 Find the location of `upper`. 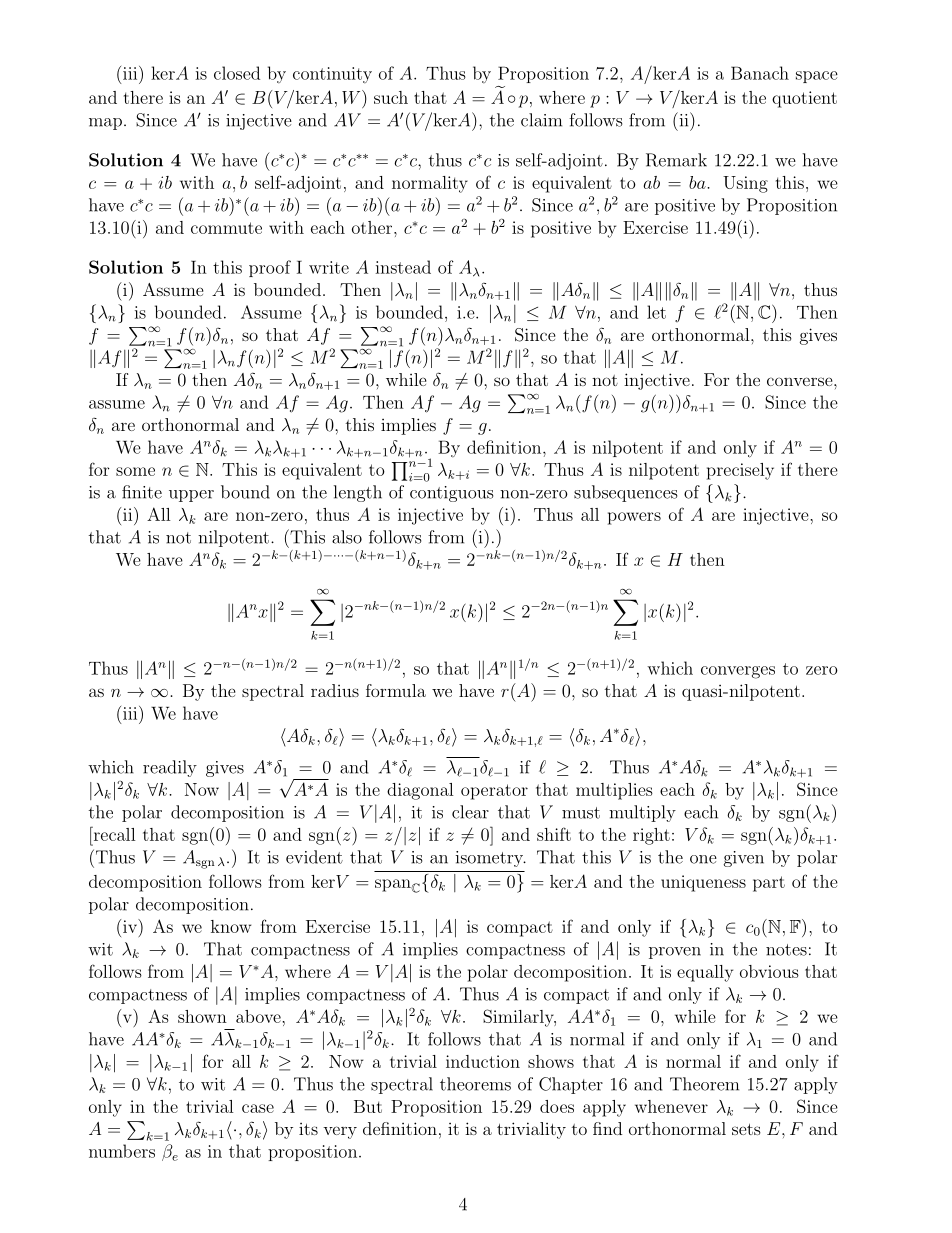

upper is located at coordinates (191, 496).
